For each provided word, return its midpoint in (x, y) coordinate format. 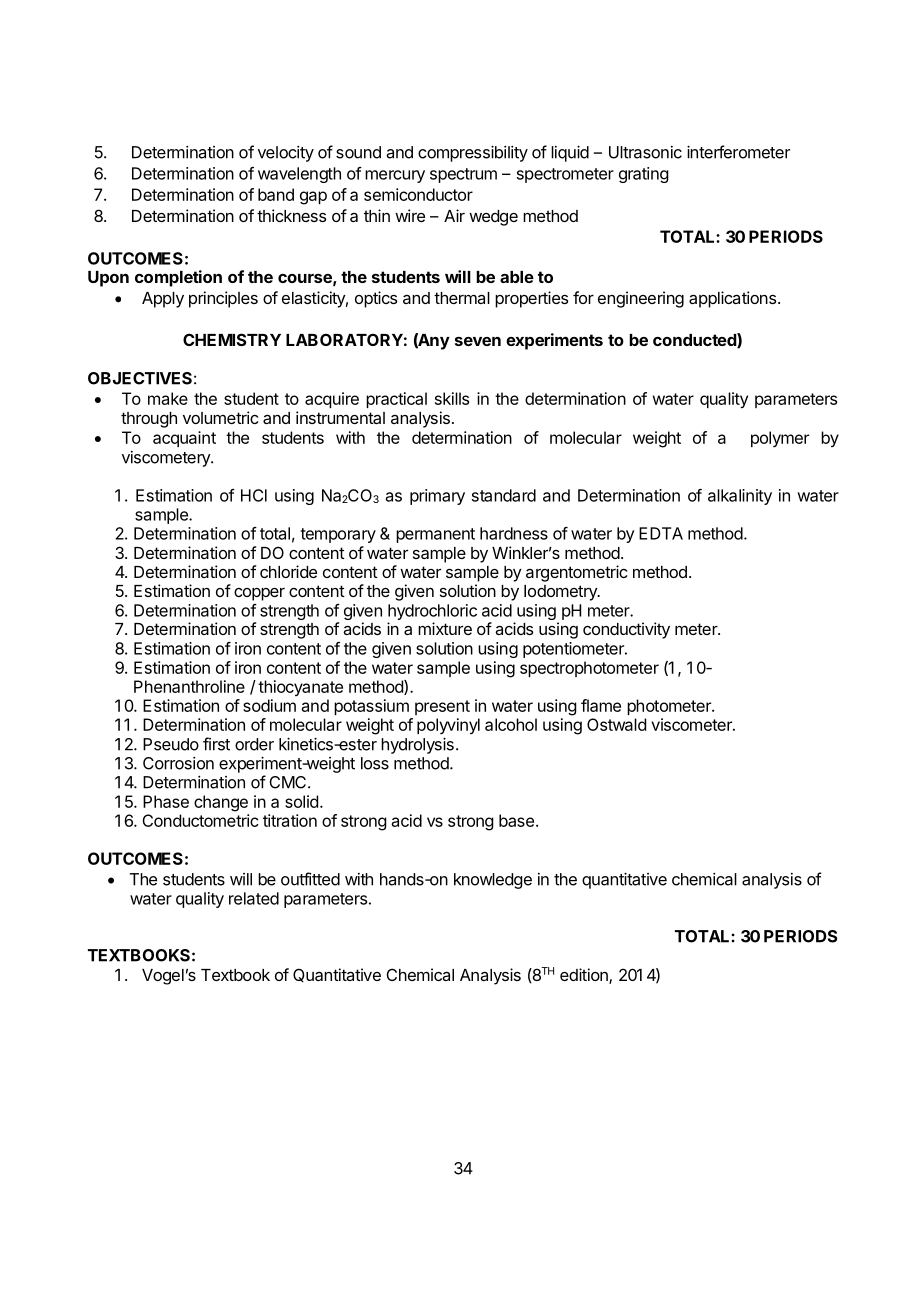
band (276, 194)
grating (644, 175)
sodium (269, 705)
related (254, 898)
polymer (780, 439)
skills (452, 398)
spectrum (463, 175)
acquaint (184, 439)
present (442, 707)
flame (601, 705)
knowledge (493, 881)
